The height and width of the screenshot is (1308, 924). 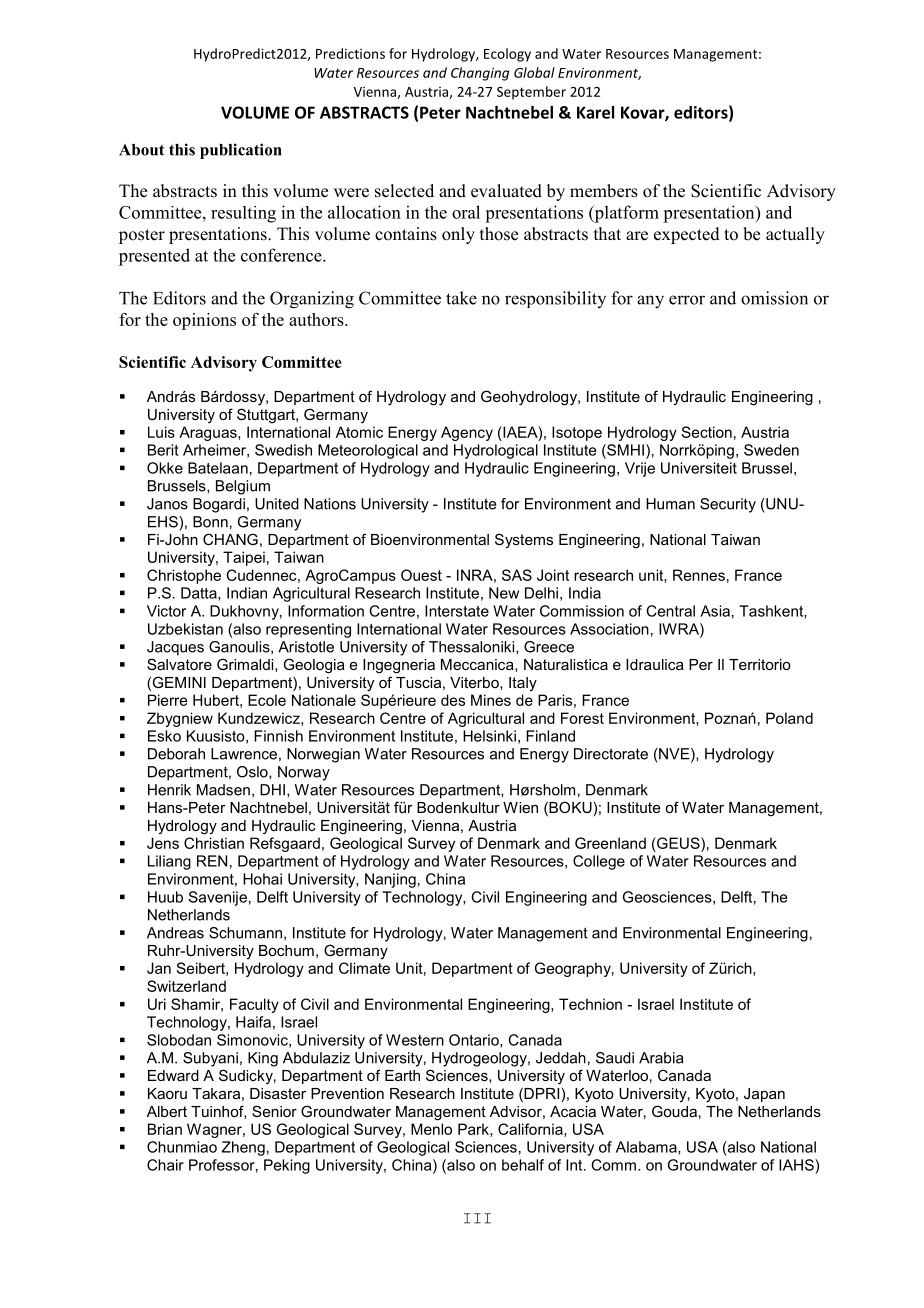 What do you see at coordinates (243, 1148) in the screenshot?
I see `Zheng` at bounding box center [243, 1148].
